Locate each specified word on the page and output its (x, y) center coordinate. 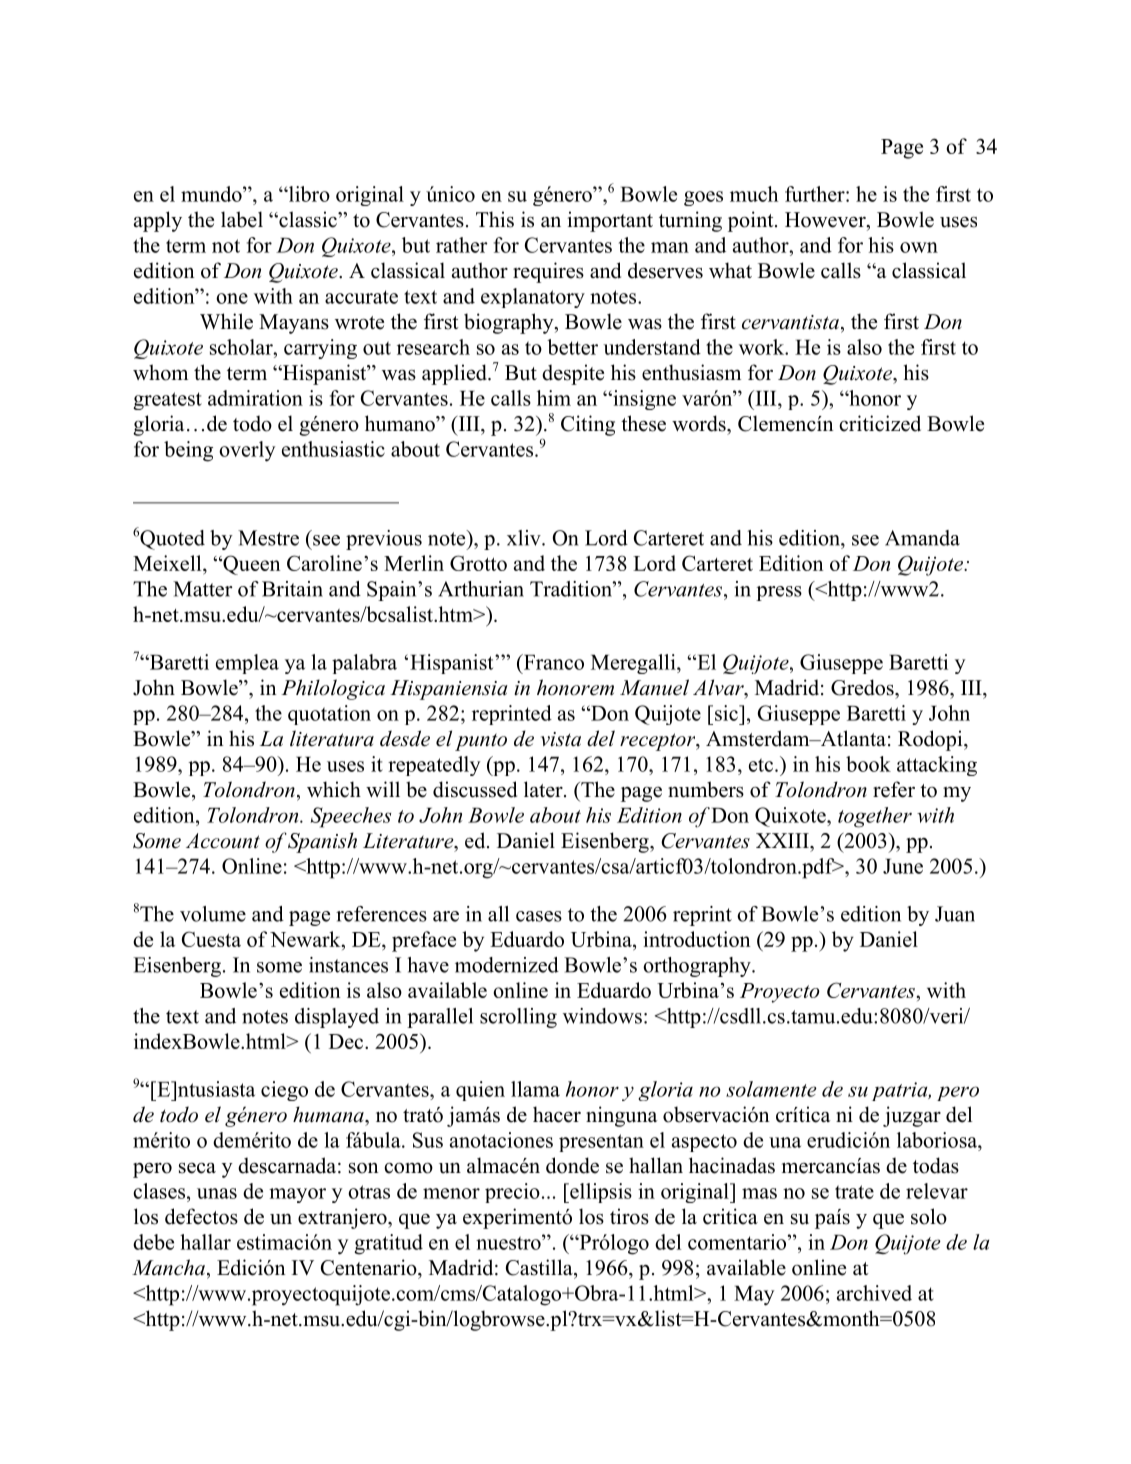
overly (247, 451)
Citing (588, 425)
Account (223, 841)
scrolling (518, 1018)
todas (936, 1165)
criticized (880, 423)
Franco (552, 662)
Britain (292, 589)
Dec (347, 1041)
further (816, 194)
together (875, 817)
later (544, 789)
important (610, 221)
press (779, 593)
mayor (297, 1195)
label (242, 219)
